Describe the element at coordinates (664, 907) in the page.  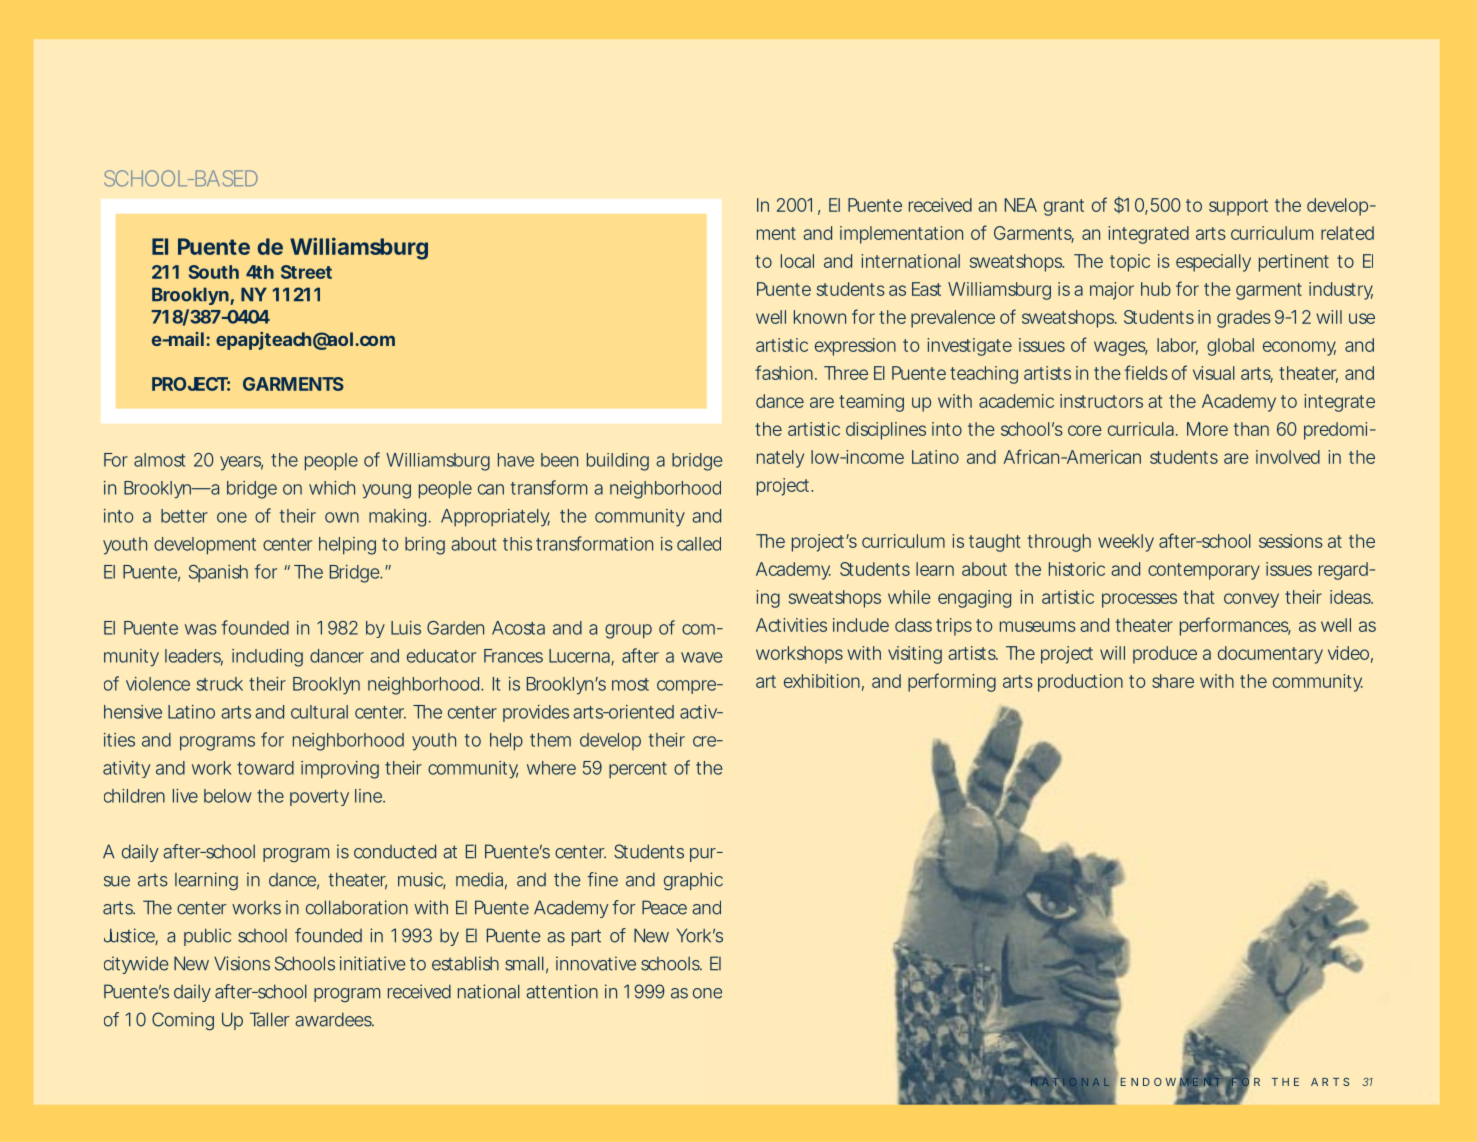
I see `Peace` at that location.
